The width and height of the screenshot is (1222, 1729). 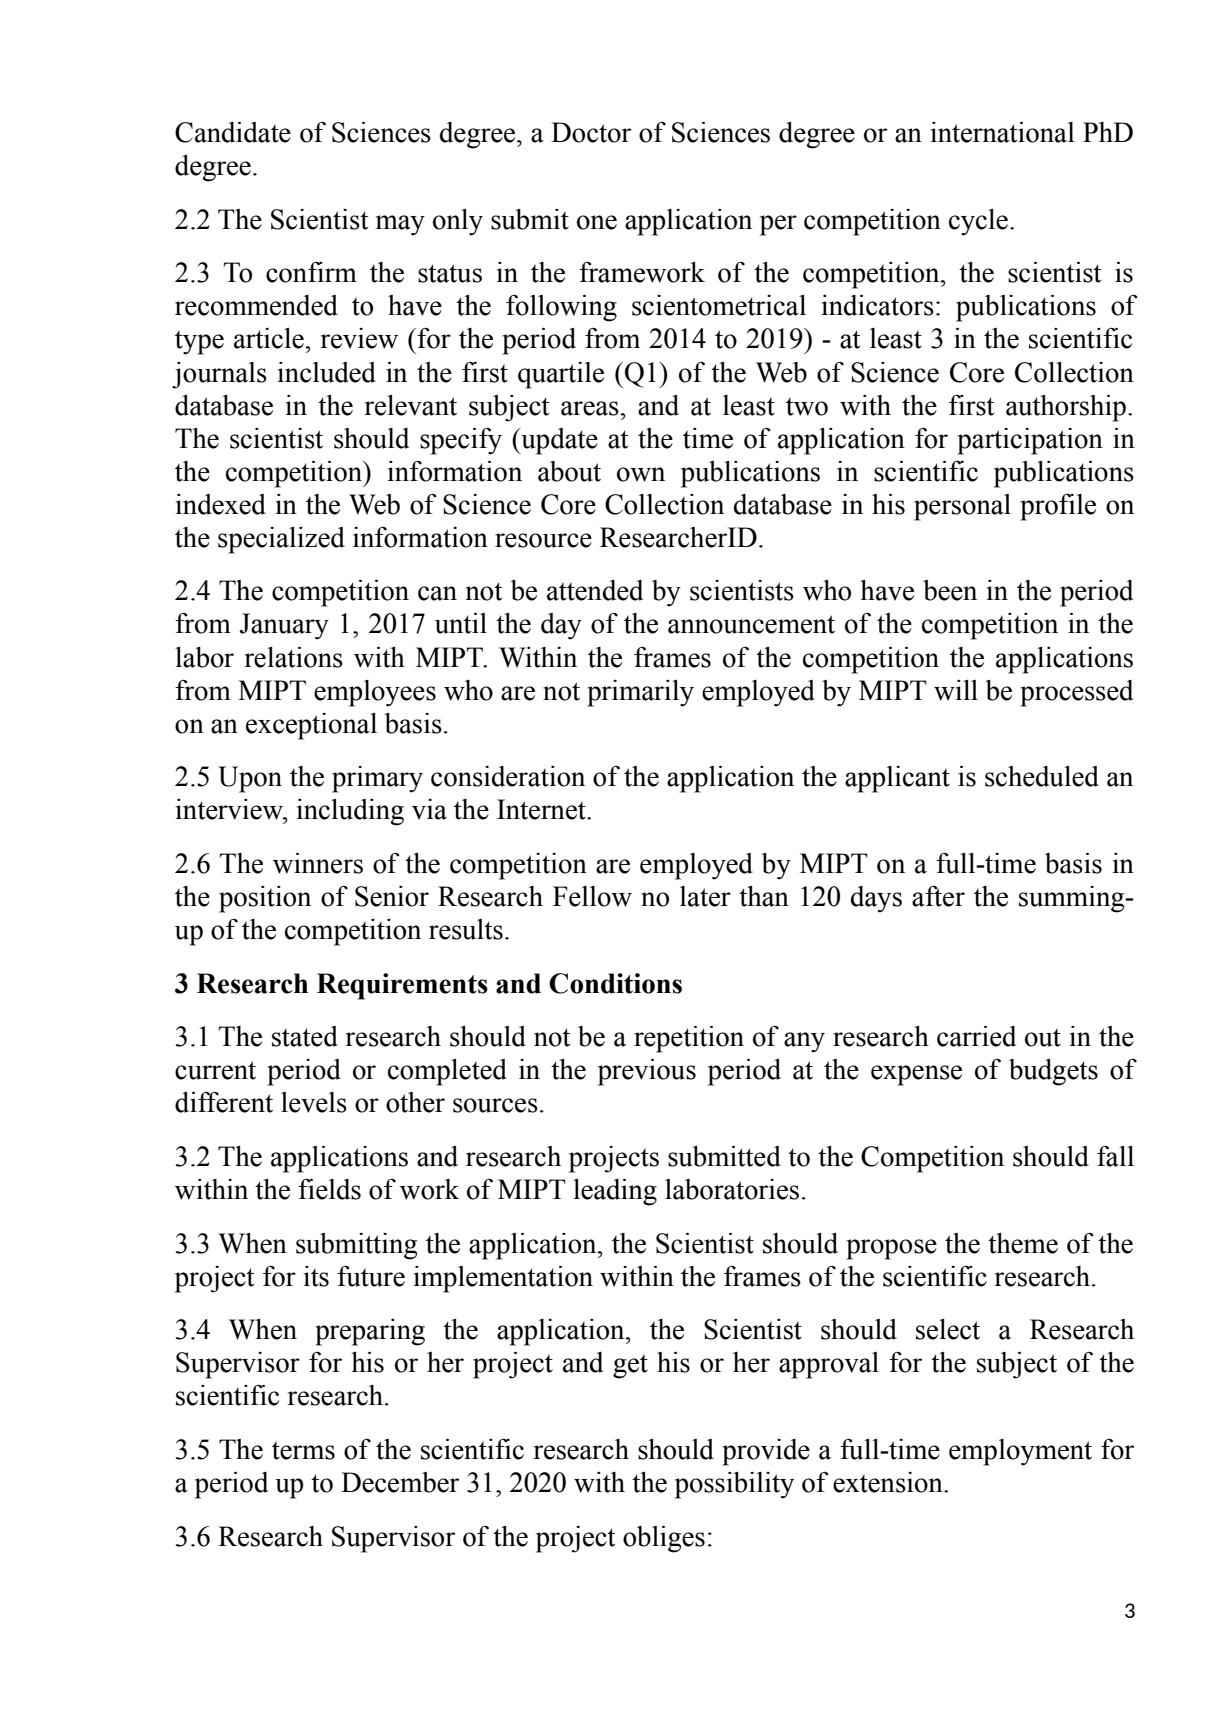 I want to click on carried, so click(x=976, y=1036).
